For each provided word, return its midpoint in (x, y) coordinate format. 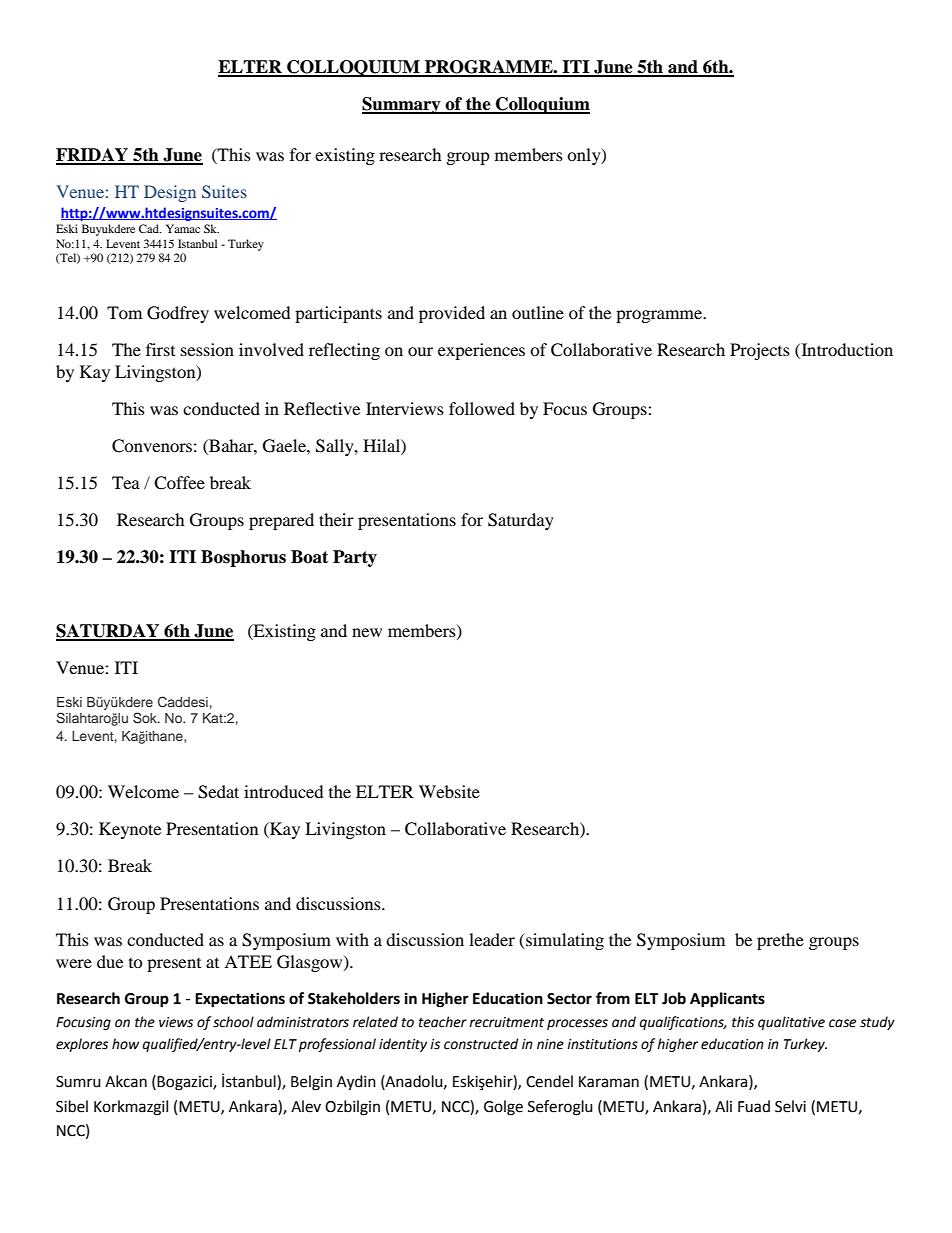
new (367, 632)
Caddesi (183, 702)
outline (538, 312)
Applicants (727, 1000)
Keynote (130, 830)
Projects (760, 351)
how (125, 1044)
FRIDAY (93, 156)
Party (355, 558)
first (160, 349)
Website (449, 791)
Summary (402, 105)
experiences (481, 351)
